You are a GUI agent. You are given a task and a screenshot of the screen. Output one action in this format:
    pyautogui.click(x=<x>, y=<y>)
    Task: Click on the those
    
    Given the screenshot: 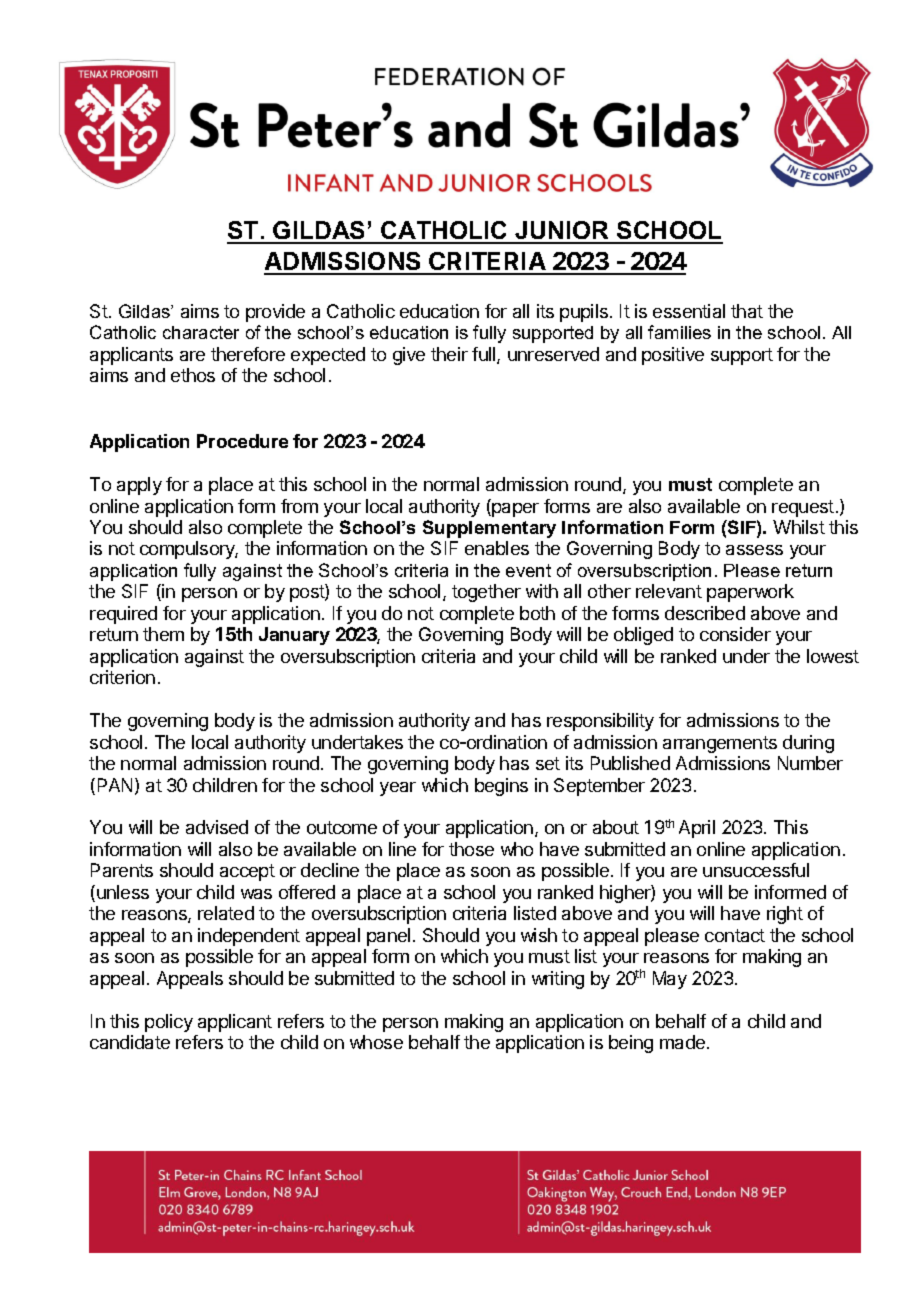 What is the action you would take?
    pyautogui.click(x=471, y=849)
